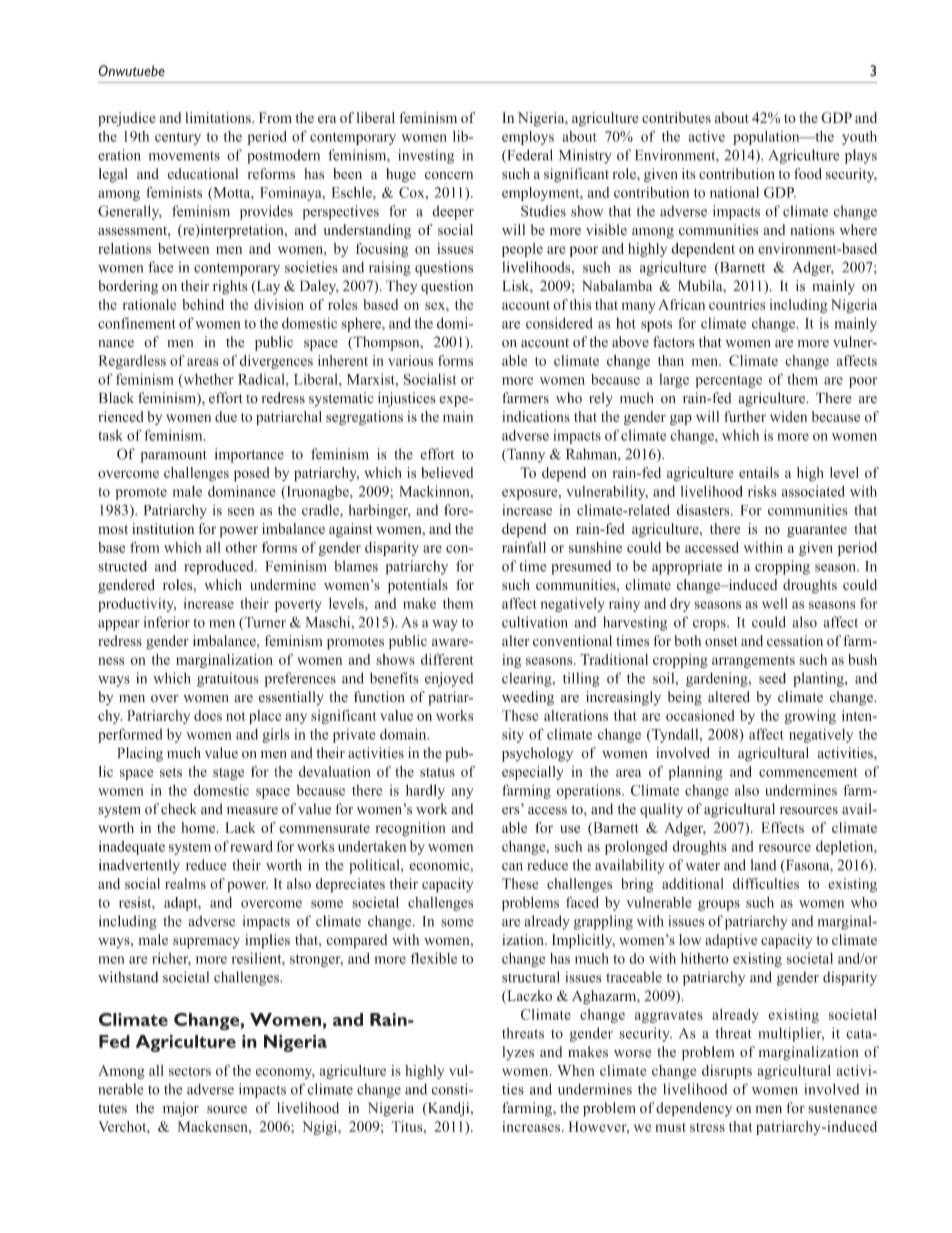  I want to click on cultivation, so click(535, 622).
